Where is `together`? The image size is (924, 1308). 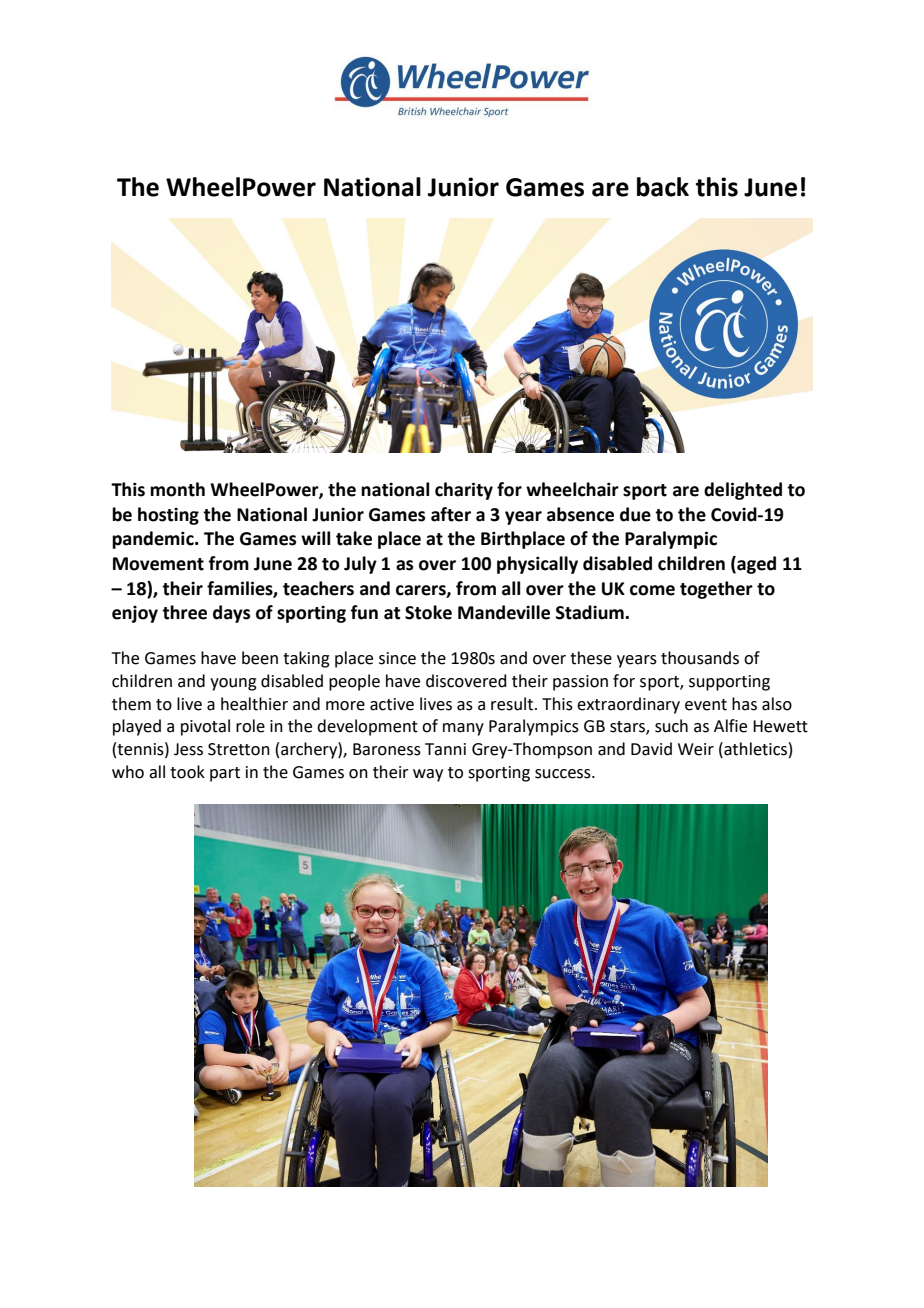 together is located at coordinates (716, 590).
